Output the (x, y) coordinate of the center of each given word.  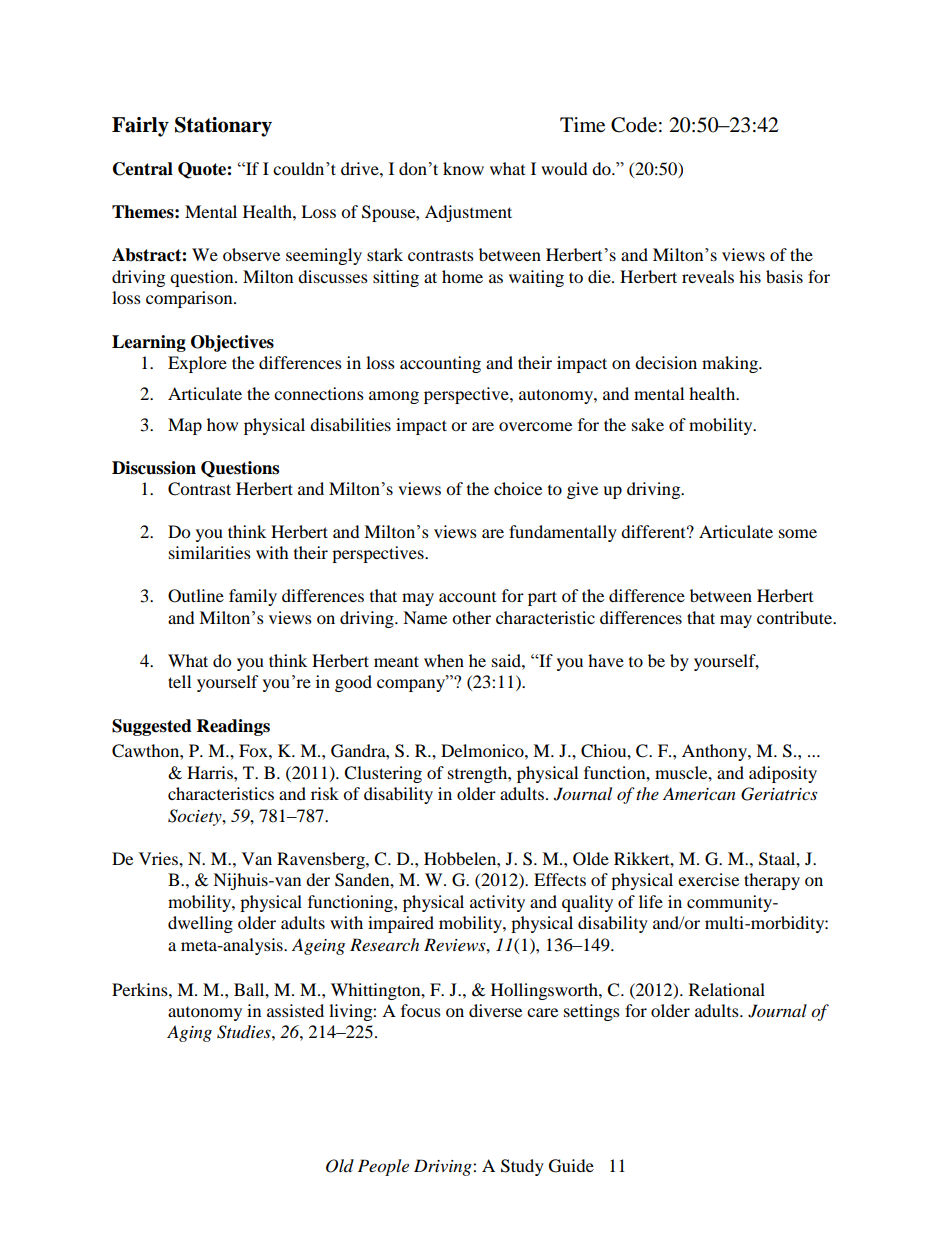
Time (582, 125)
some (798, 533)
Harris (211, 772)
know (463, 168)
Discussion (154, 468)
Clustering (383, 774)
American (699, 793)
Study (522, 1167)
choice (518, 488)
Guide (571, 1166)
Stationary (223, 127)
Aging (189, 1033)
